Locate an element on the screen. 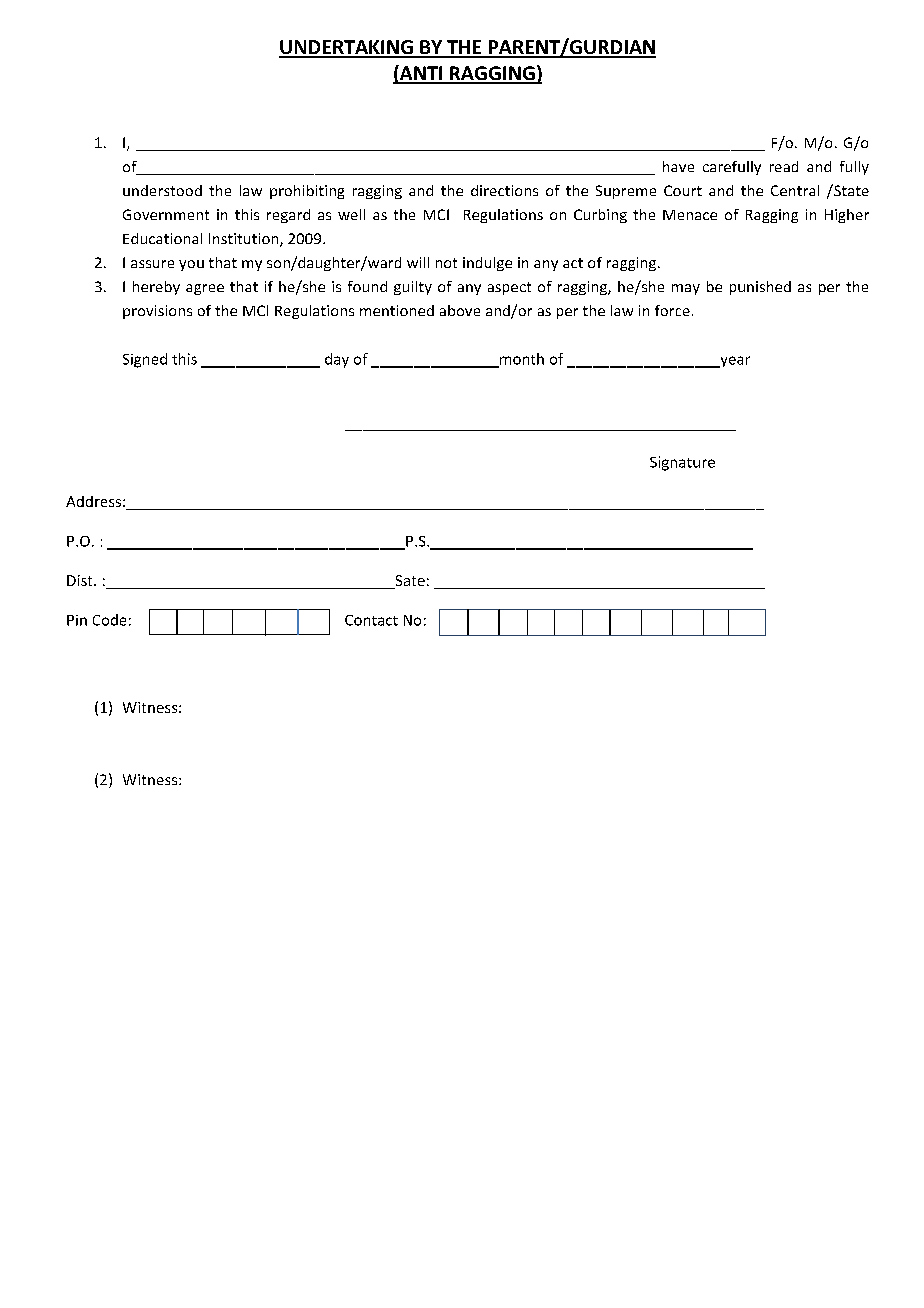 The width and height of the screenshot is (924, 1308). Signed is located at coordinates (145, 360).
